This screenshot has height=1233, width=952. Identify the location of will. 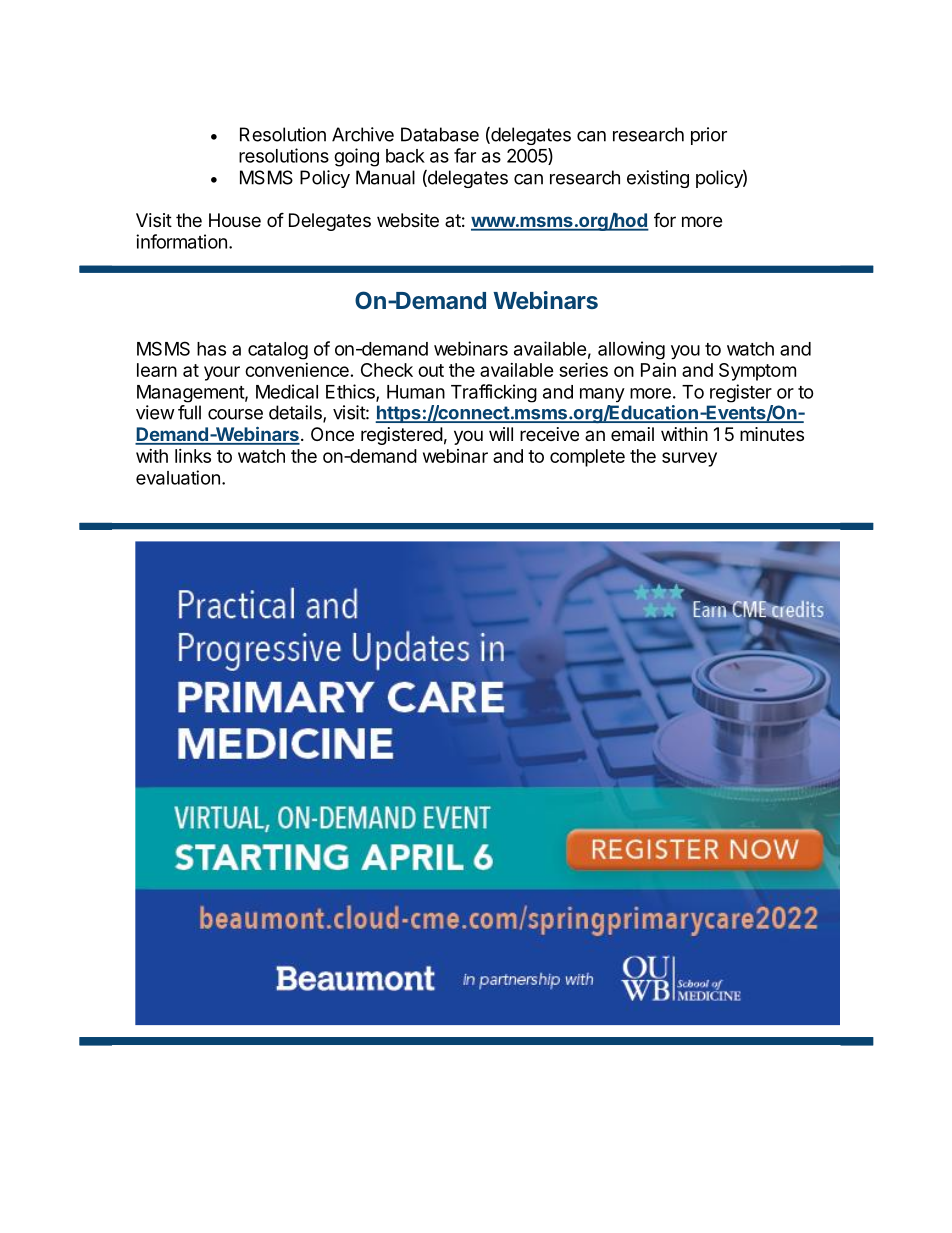
(501, 434).
